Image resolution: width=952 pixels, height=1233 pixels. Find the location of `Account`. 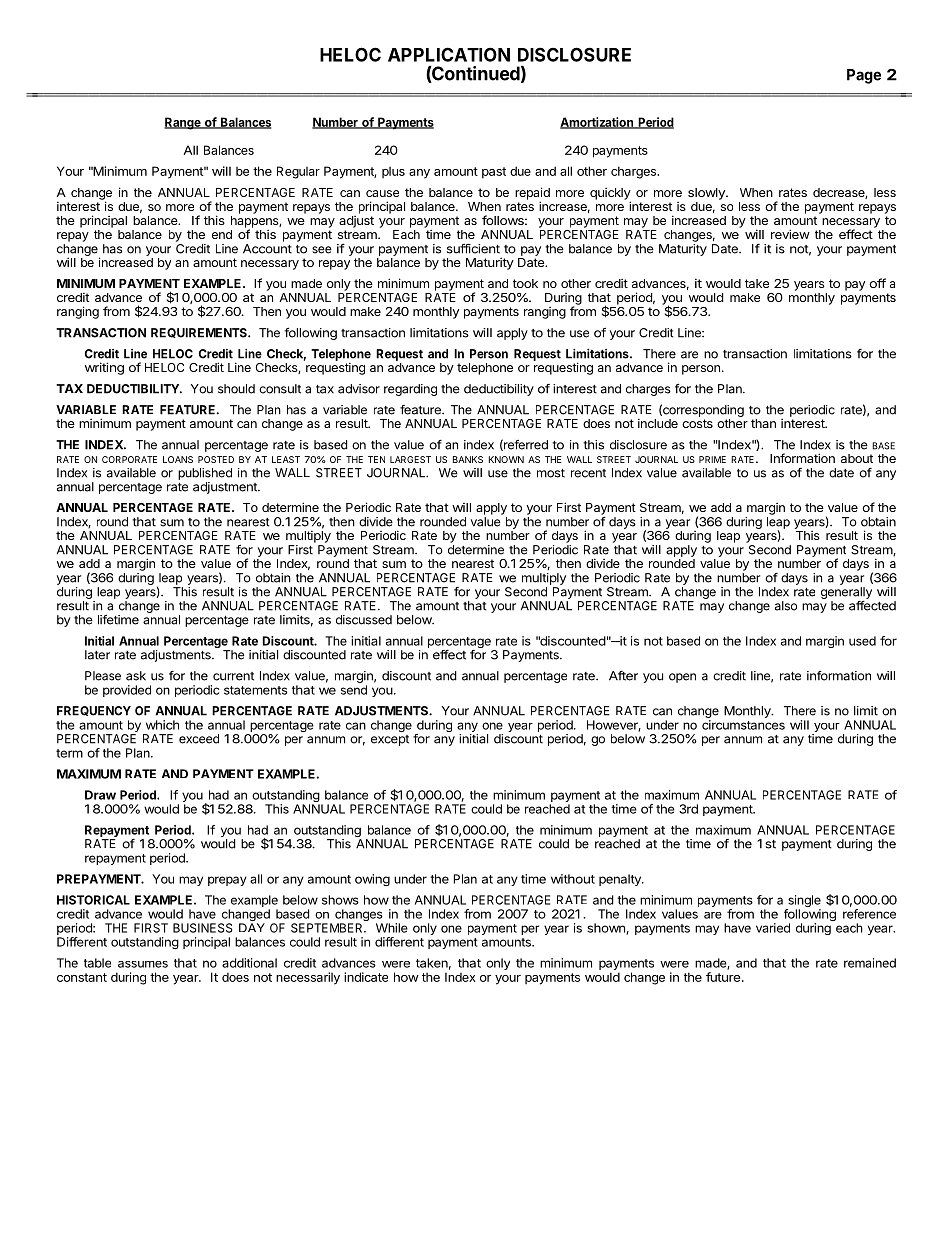

Account is located at coordinates (267, 249).
